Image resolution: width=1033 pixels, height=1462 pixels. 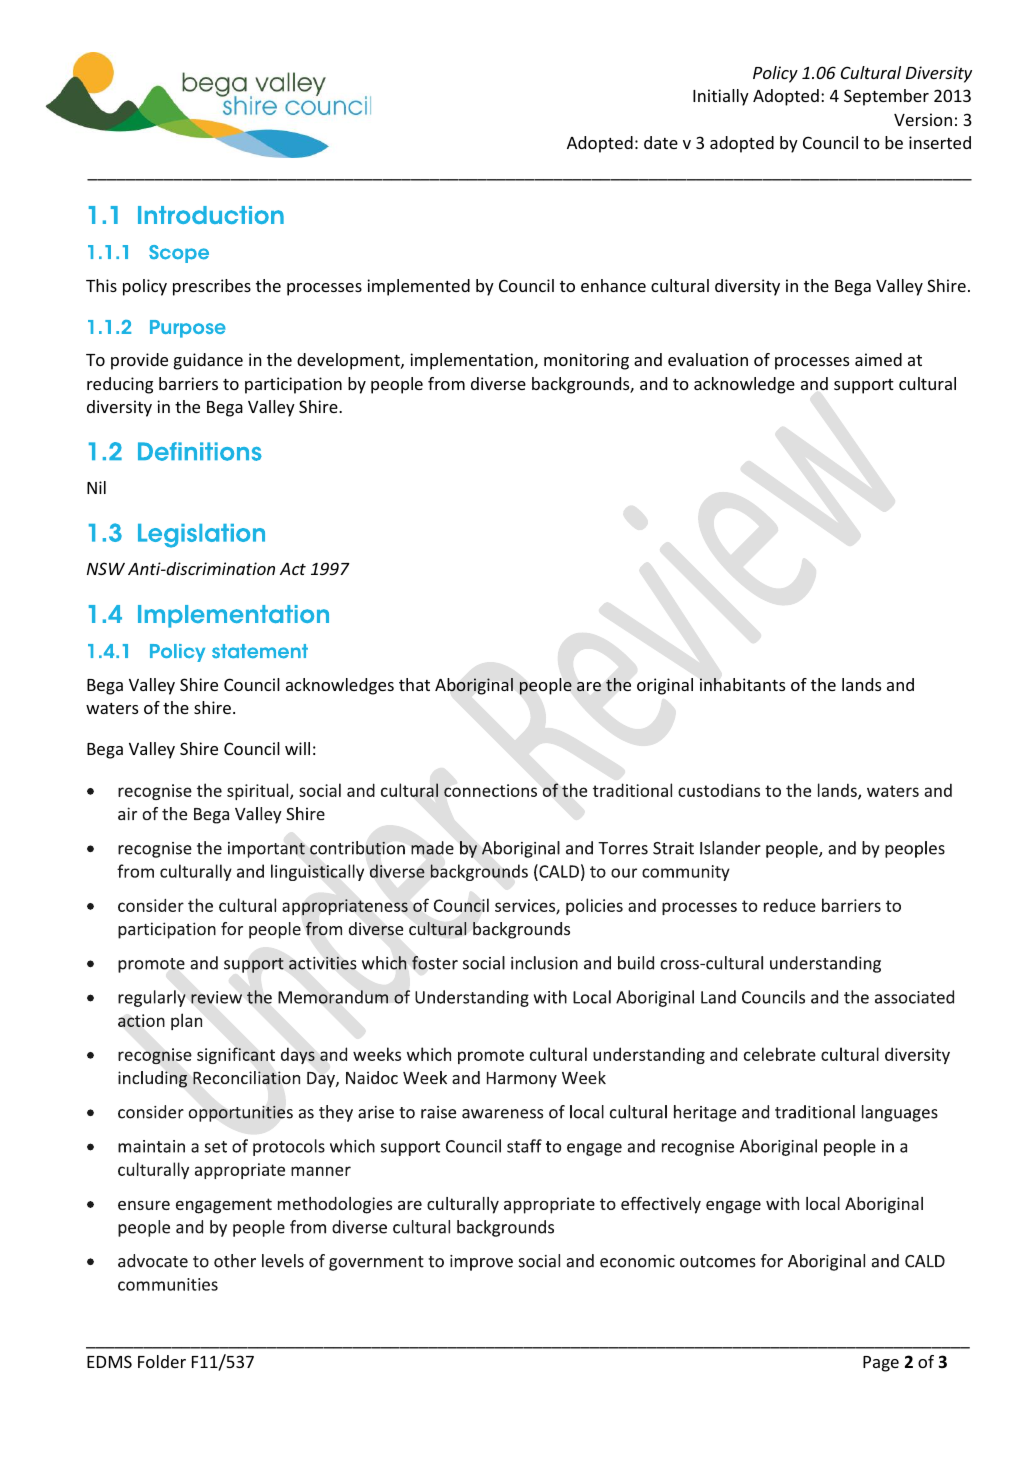 What do you see at coordinates (162, 1361) in the page?
I see `Folder` at bounding box center [162, 1361].
